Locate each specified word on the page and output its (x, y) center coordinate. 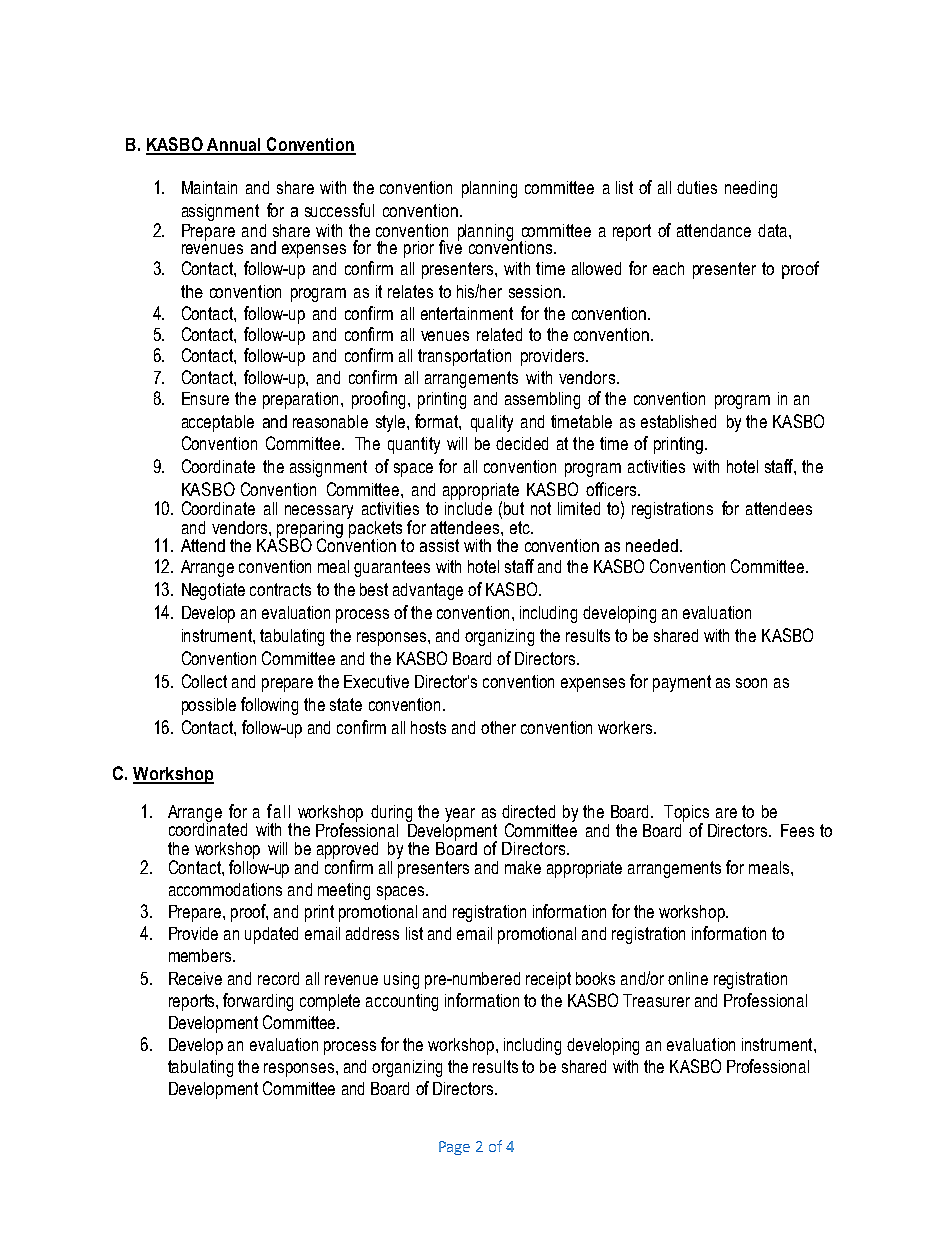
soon (751, 683)
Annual (235, 146)
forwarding (258, 1002)
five (450, 246)
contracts (280, 589)
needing (751, 189)
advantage (428, 591)
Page (454, 1148)
